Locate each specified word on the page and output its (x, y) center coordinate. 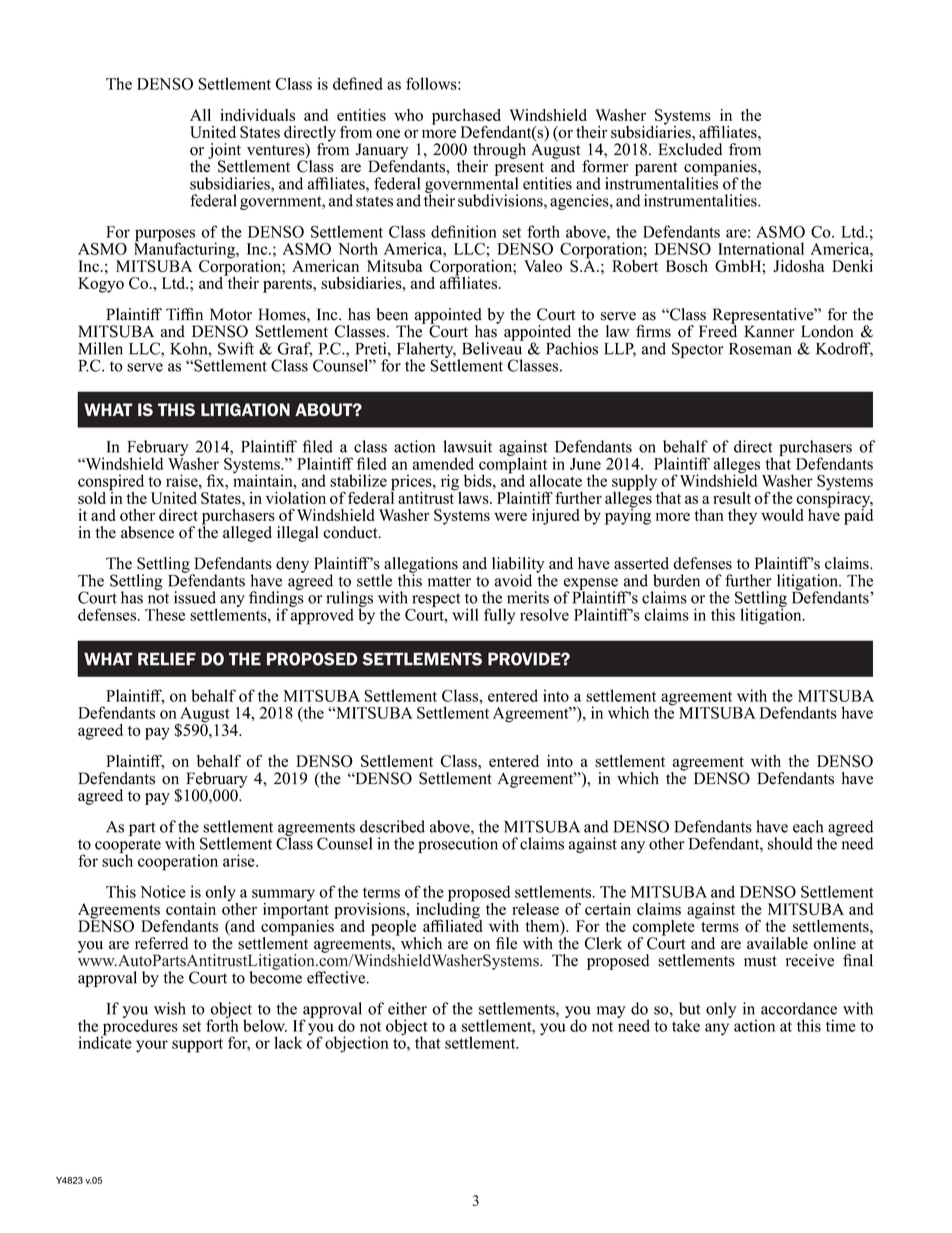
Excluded (690, 149)
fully (499, 616)
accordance (799, 1008)
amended (443, 463)
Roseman (760, 349)
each (808, 826)
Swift (236, 348)
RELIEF (167, 659)
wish (170, 1008)
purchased (466, 118)
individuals (257, 115)
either (407, 1008)
